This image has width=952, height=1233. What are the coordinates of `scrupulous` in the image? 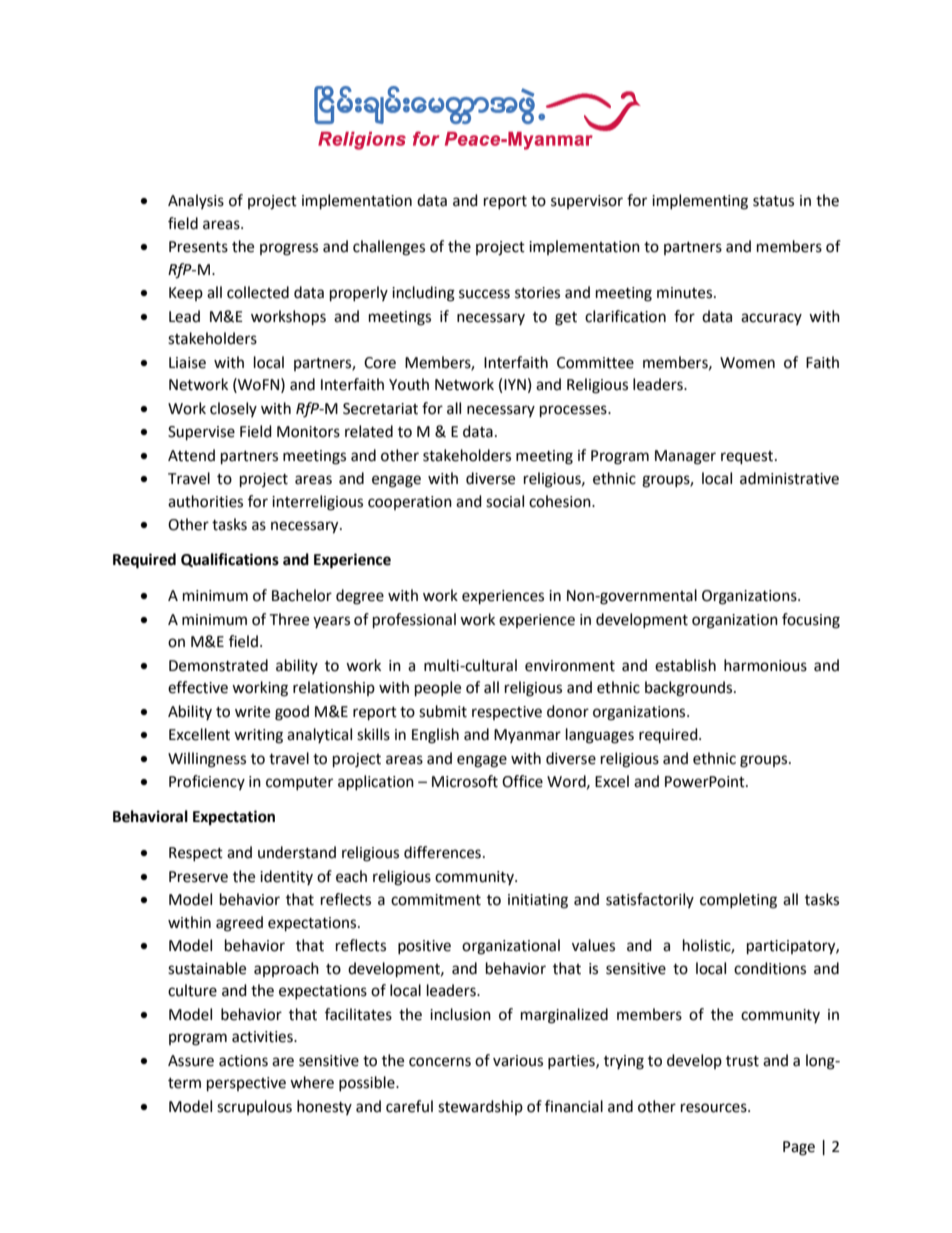 It's located at (254, 1107).
